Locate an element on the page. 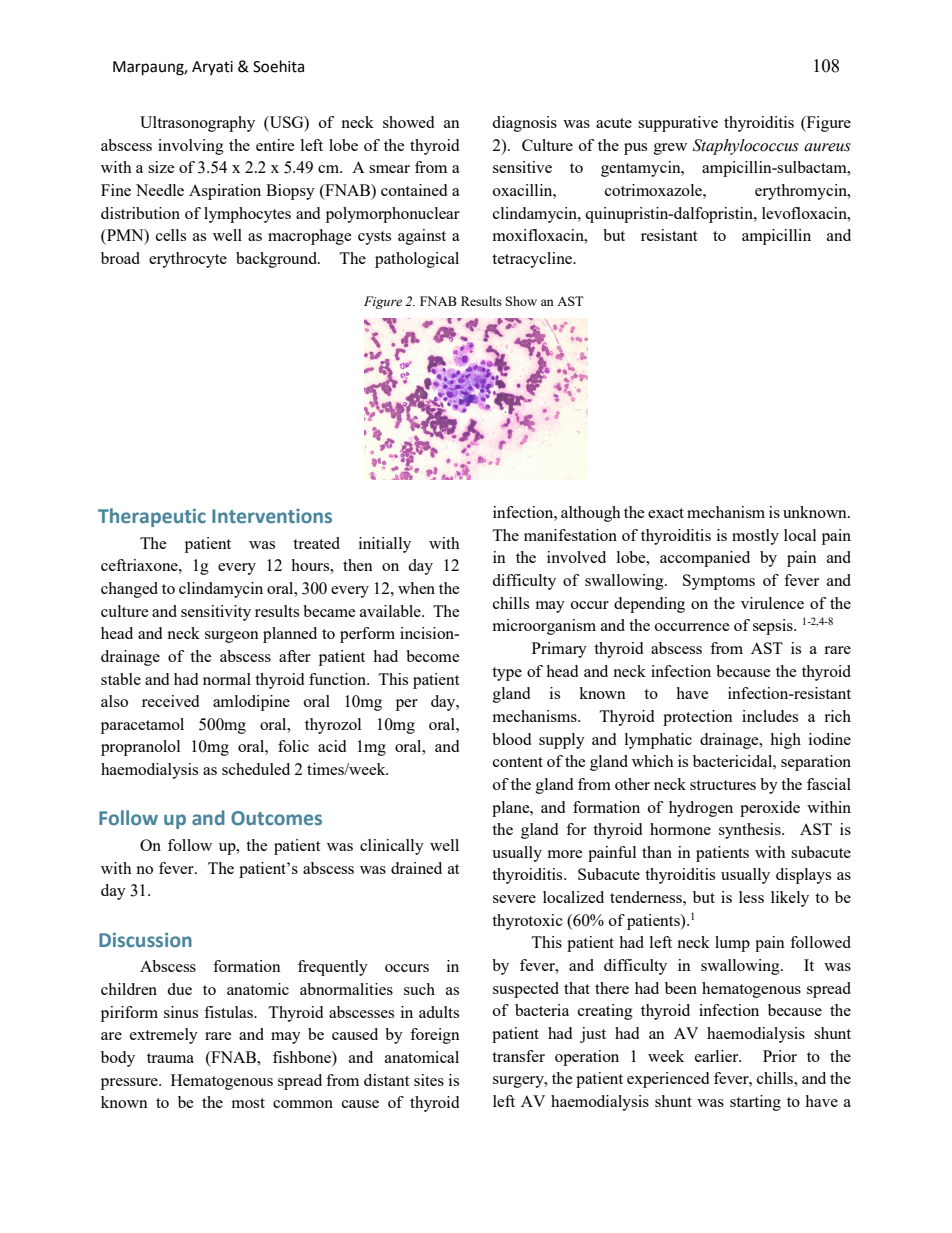 This image has height=1233, width=952. Prior is located at coordinates (780, 1056).
